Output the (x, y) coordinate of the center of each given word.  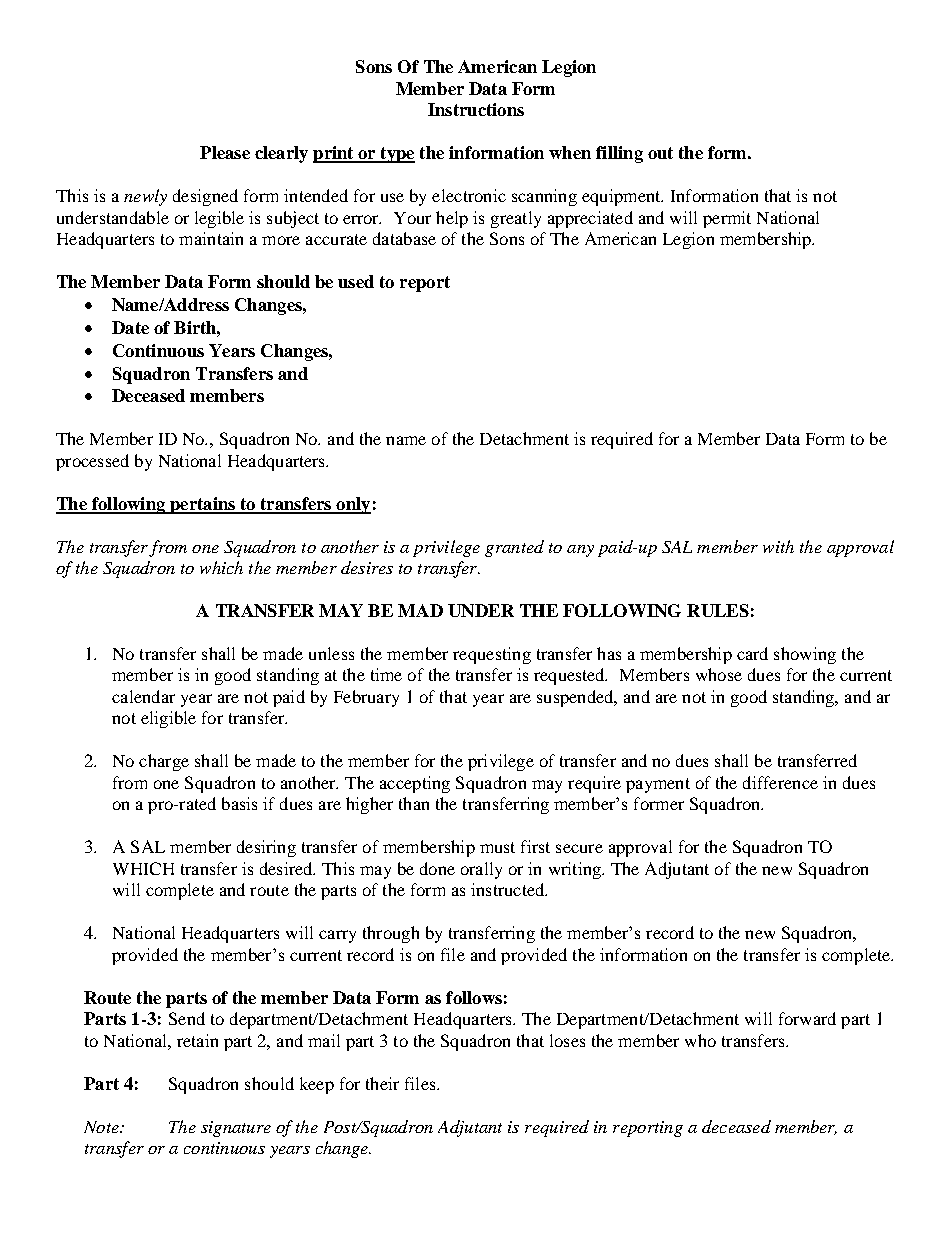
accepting (415, 784)
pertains (202, 505)
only (352, 505)
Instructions (476, 109)
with (778, 546)
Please (225, 152)
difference (780, 782)
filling (619, 154)
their (382, 1083)
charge (164, 762)
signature (236, 1129)
